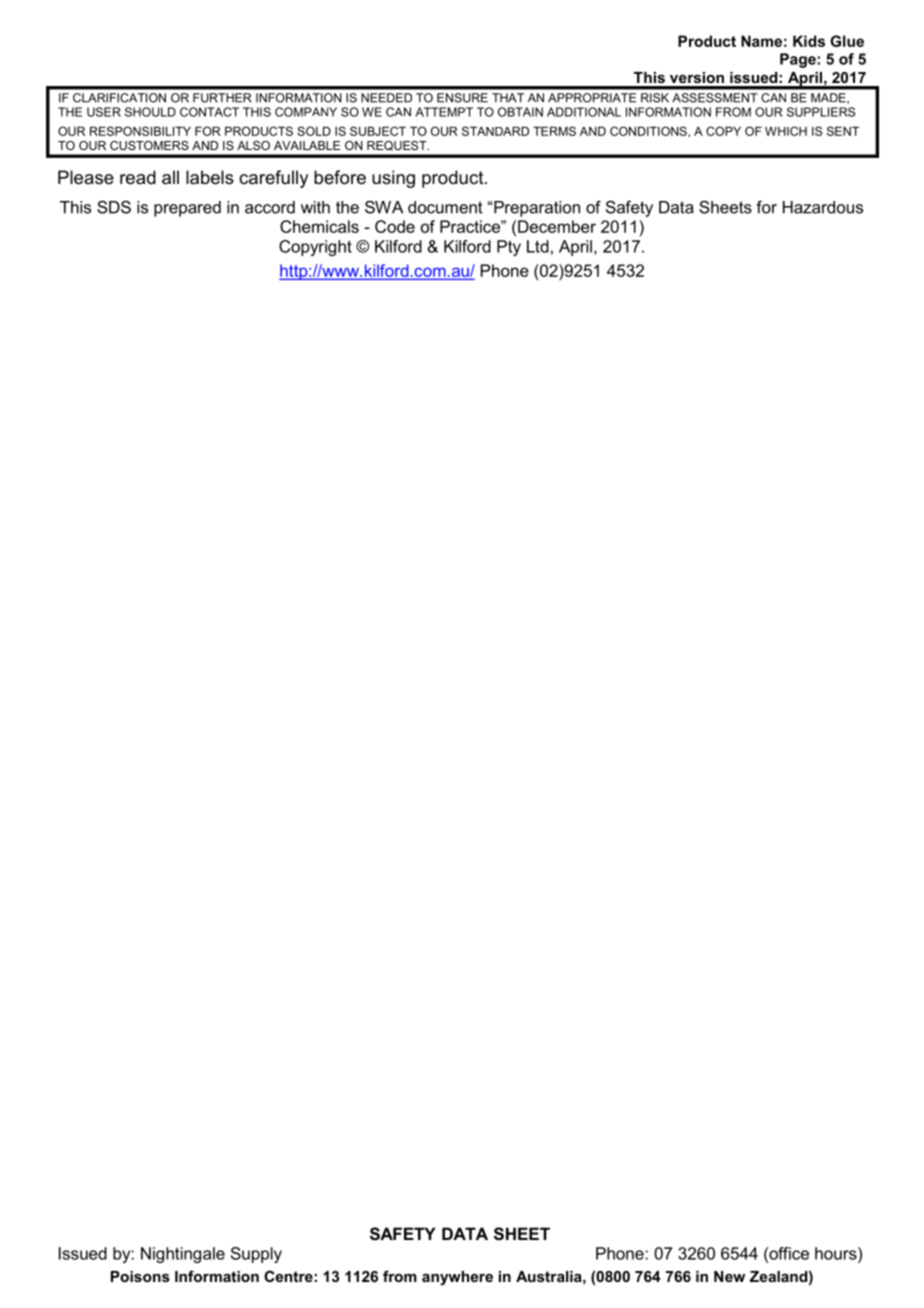 This document has height=1308, width=924. I want to click on ASSESSMENT, so click(715, 98).
